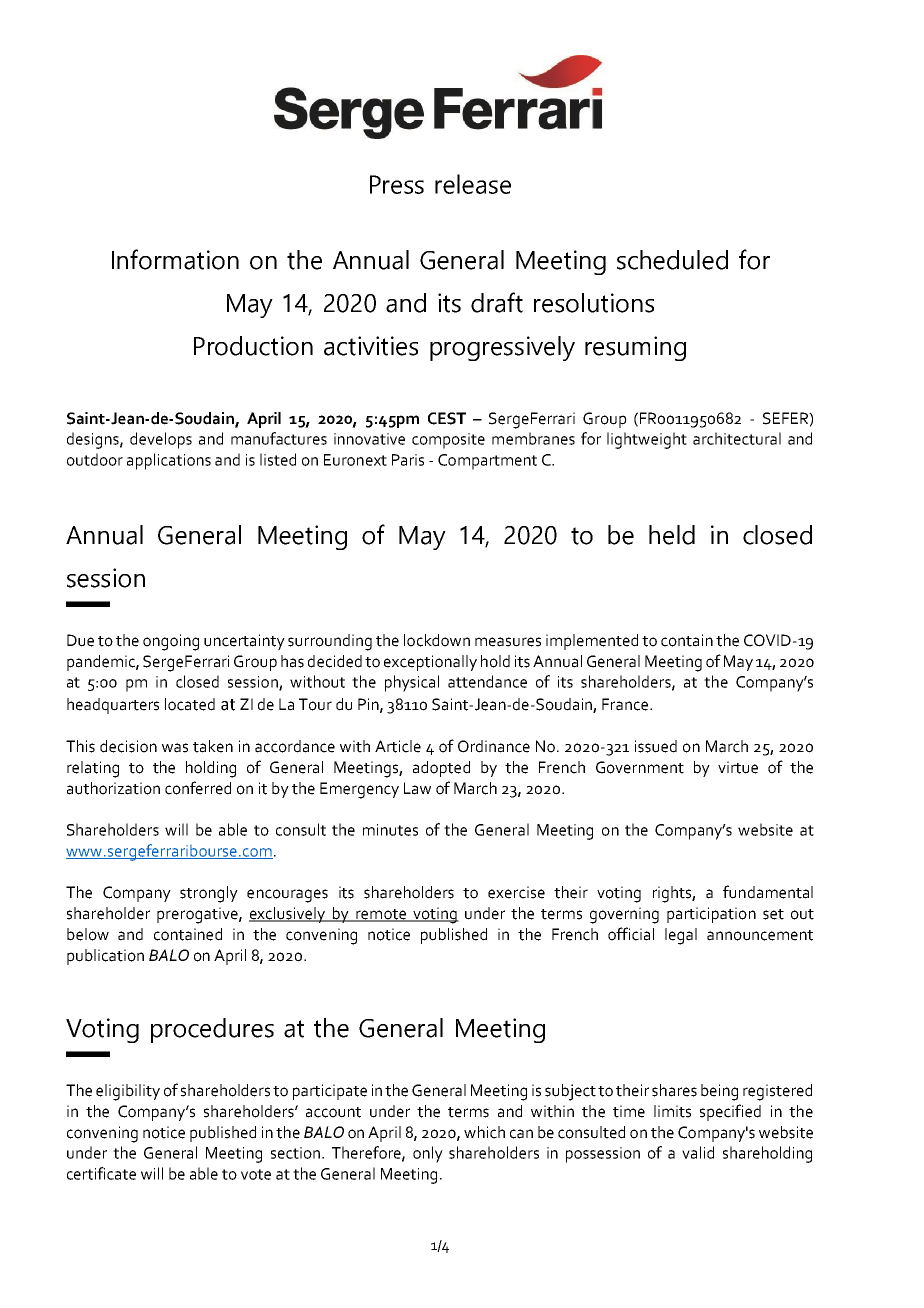 This screenshot has height=1308, width=924. I want to click on Information, so click(175, 259).
